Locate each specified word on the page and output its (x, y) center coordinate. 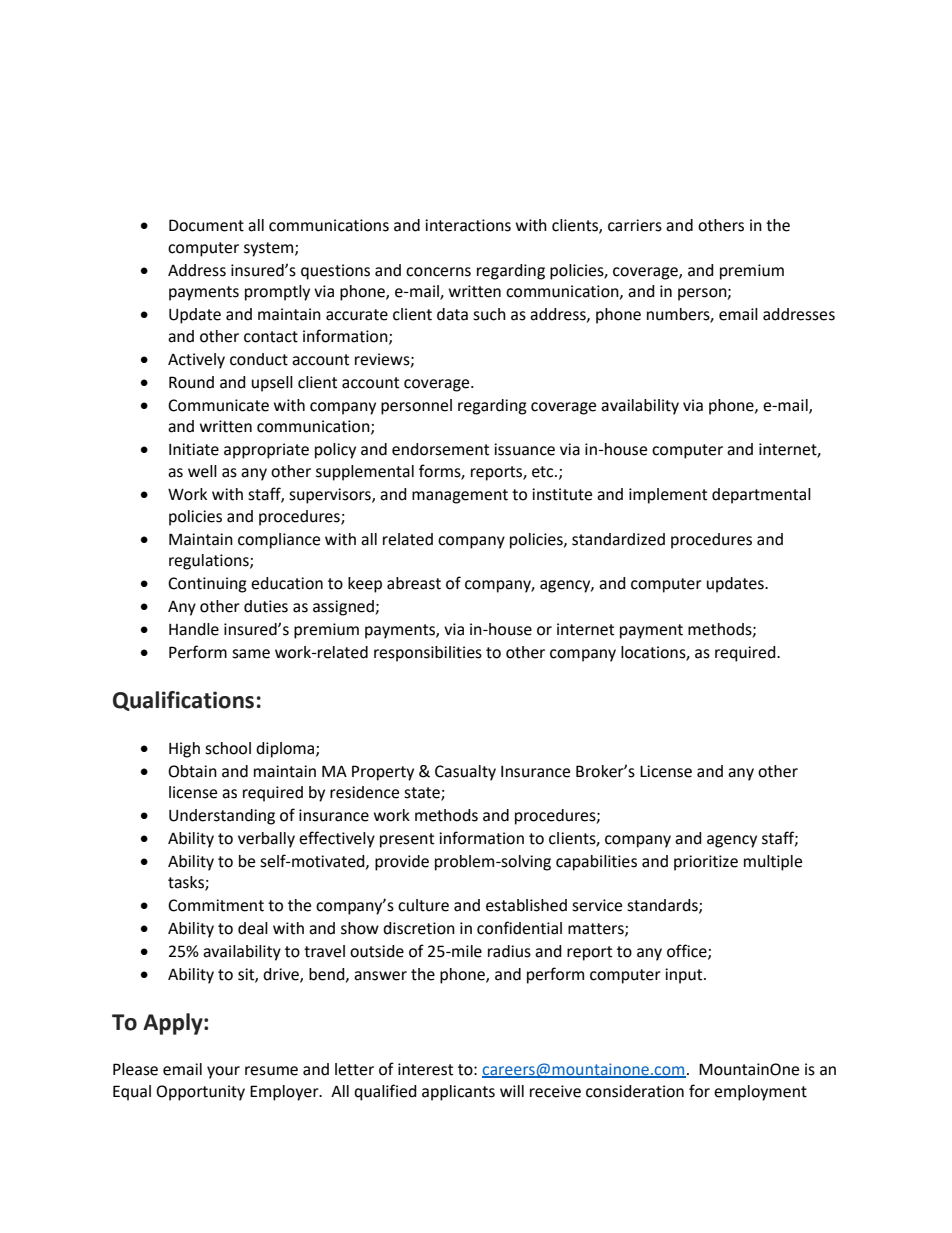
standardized (618, 539)
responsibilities (428, 654)
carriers (635, 225)
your (223, 1072)
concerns (438, 272)
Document (206, 225)
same (251, 654)
